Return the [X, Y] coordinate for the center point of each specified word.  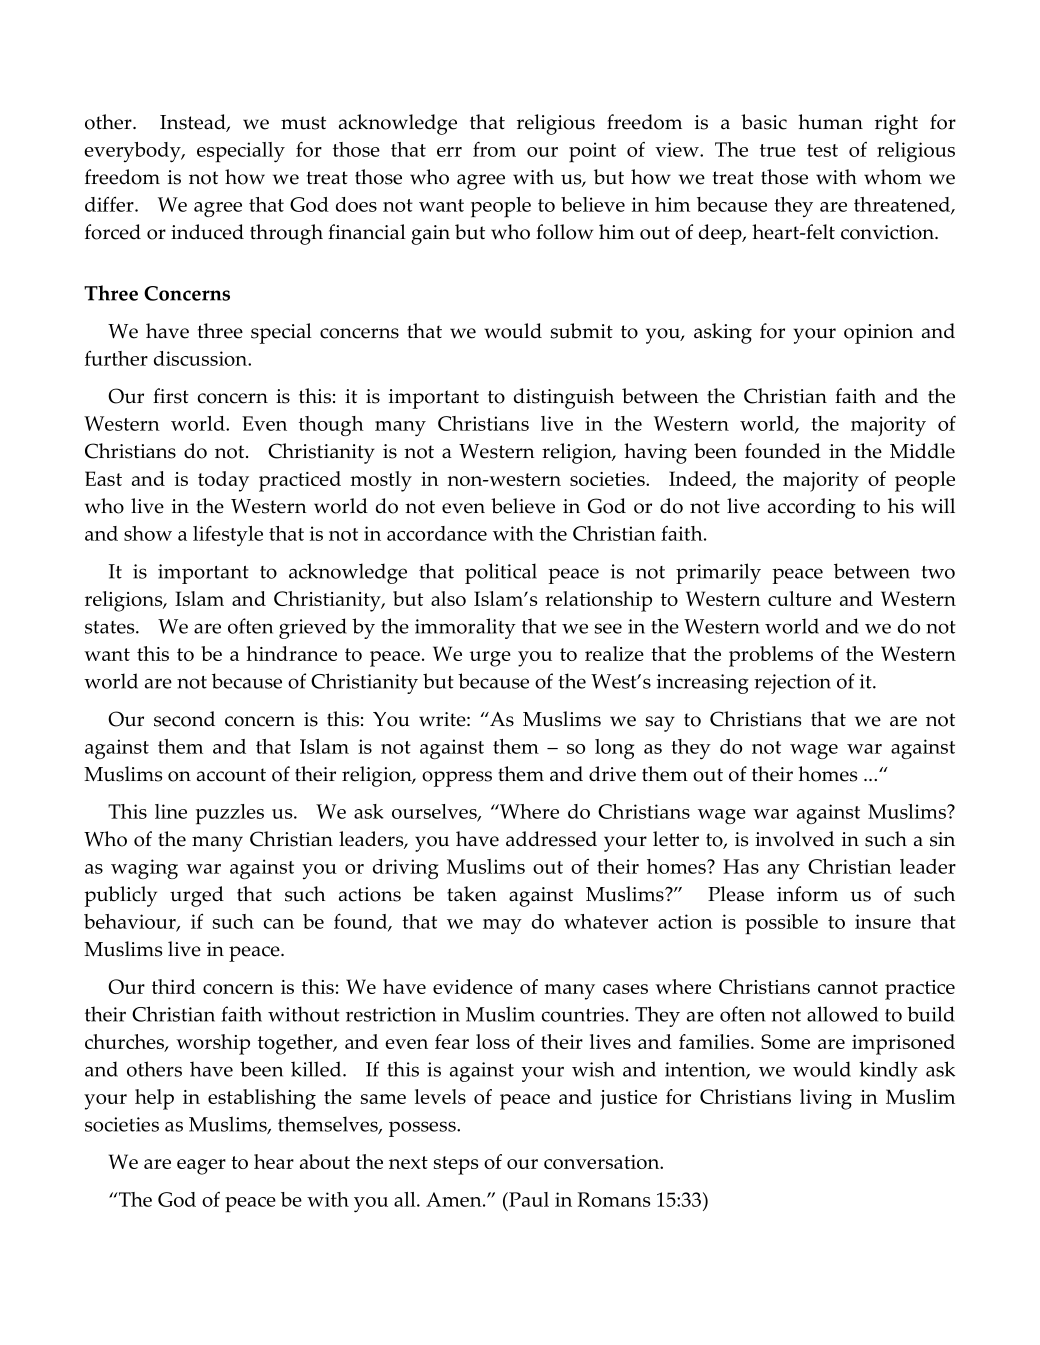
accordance [437, 533]
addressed [551, 839]
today [223, 481]
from [494, 149]
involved [794, 839]
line [171, 811]
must [303, 123]
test [822, 150]
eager [201, 1167]
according [812, 508]
